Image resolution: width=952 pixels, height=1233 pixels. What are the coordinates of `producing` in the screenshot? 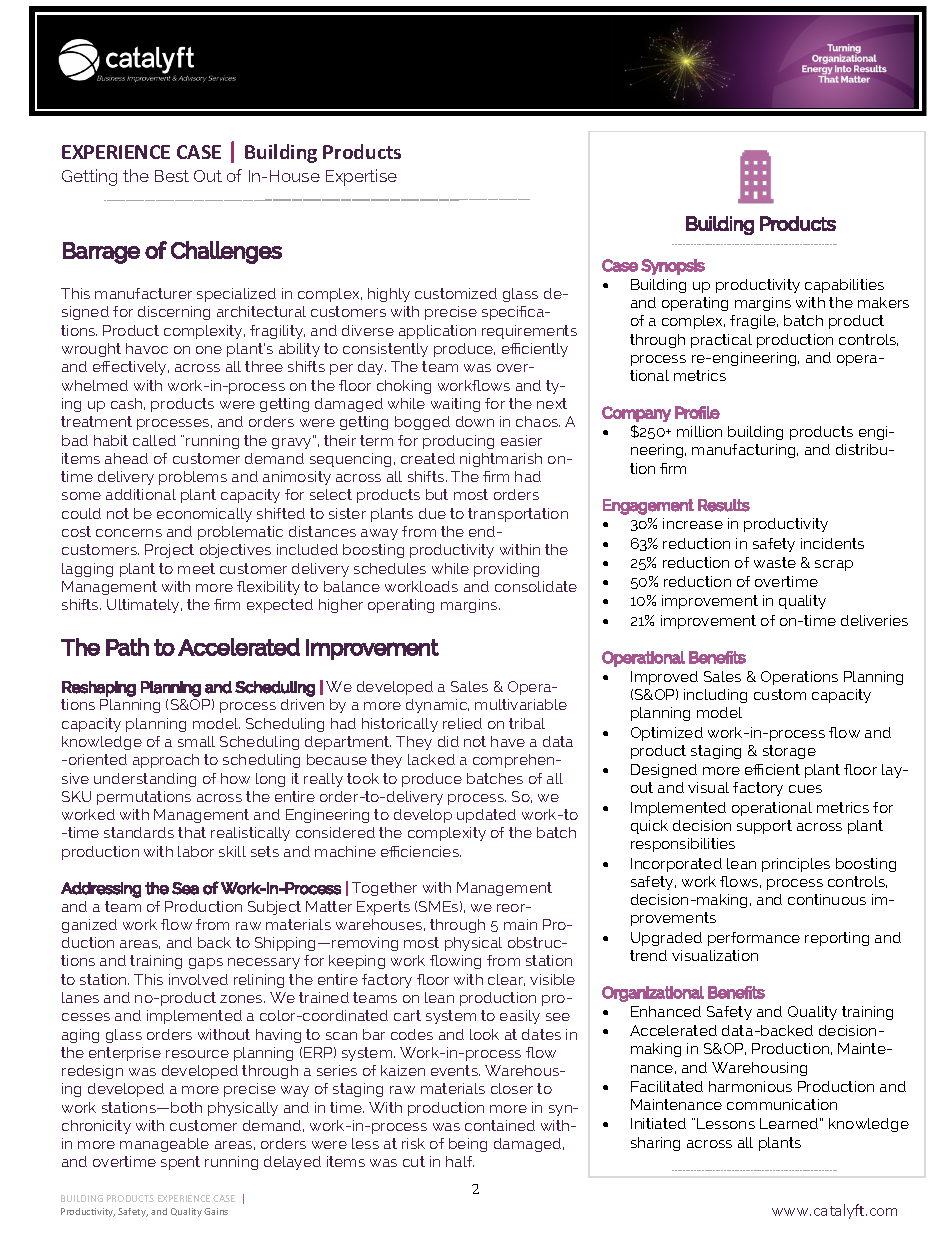 It's located at (458, 442).
